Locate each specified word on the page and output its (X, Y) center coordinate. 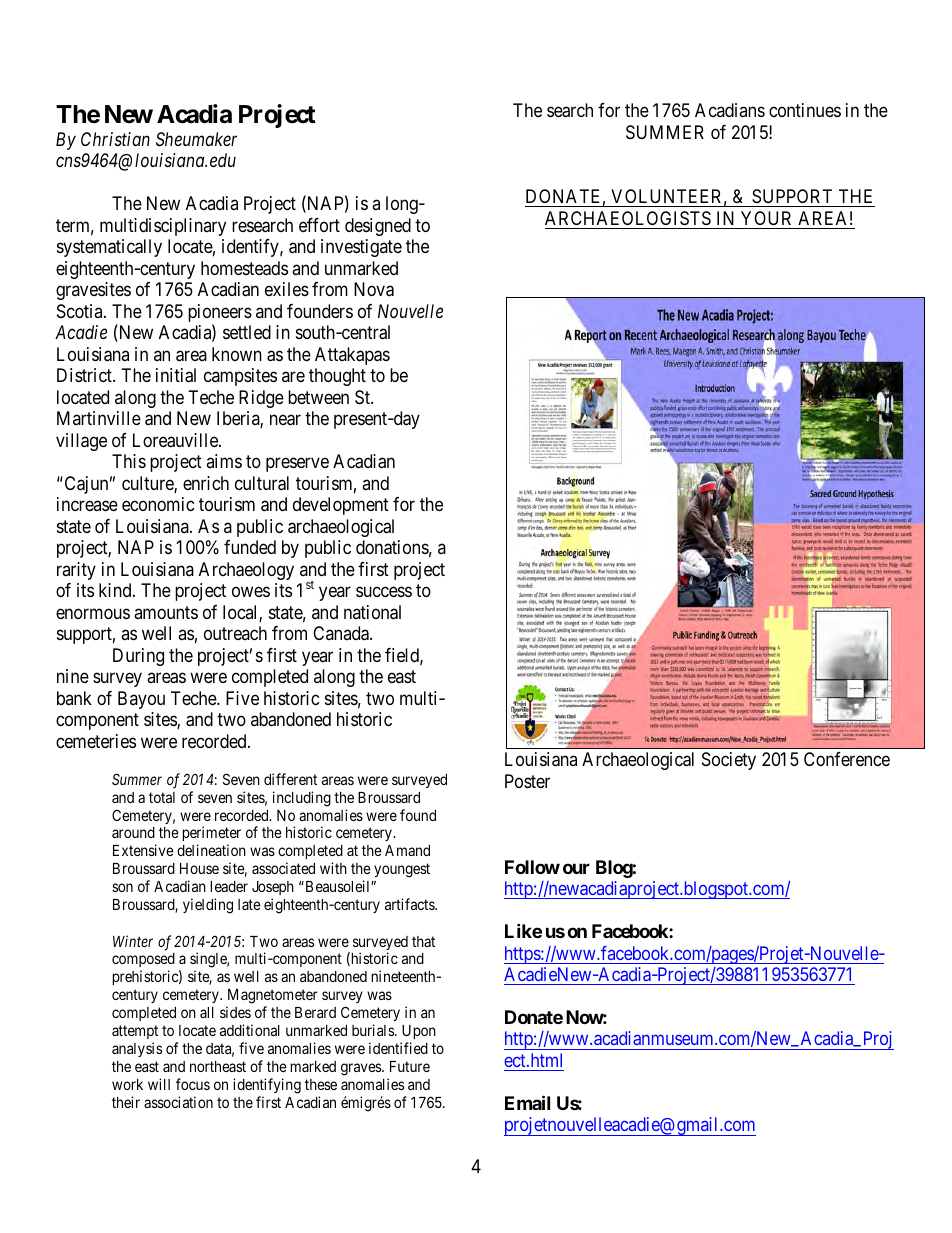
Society (729, 761)
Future (410, 1066)
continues (805, 110)
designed (378, 227)
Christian (115, 139)
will (159, 1084)
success (384, 592)
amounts (166, 612)
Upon (419, 1032)
